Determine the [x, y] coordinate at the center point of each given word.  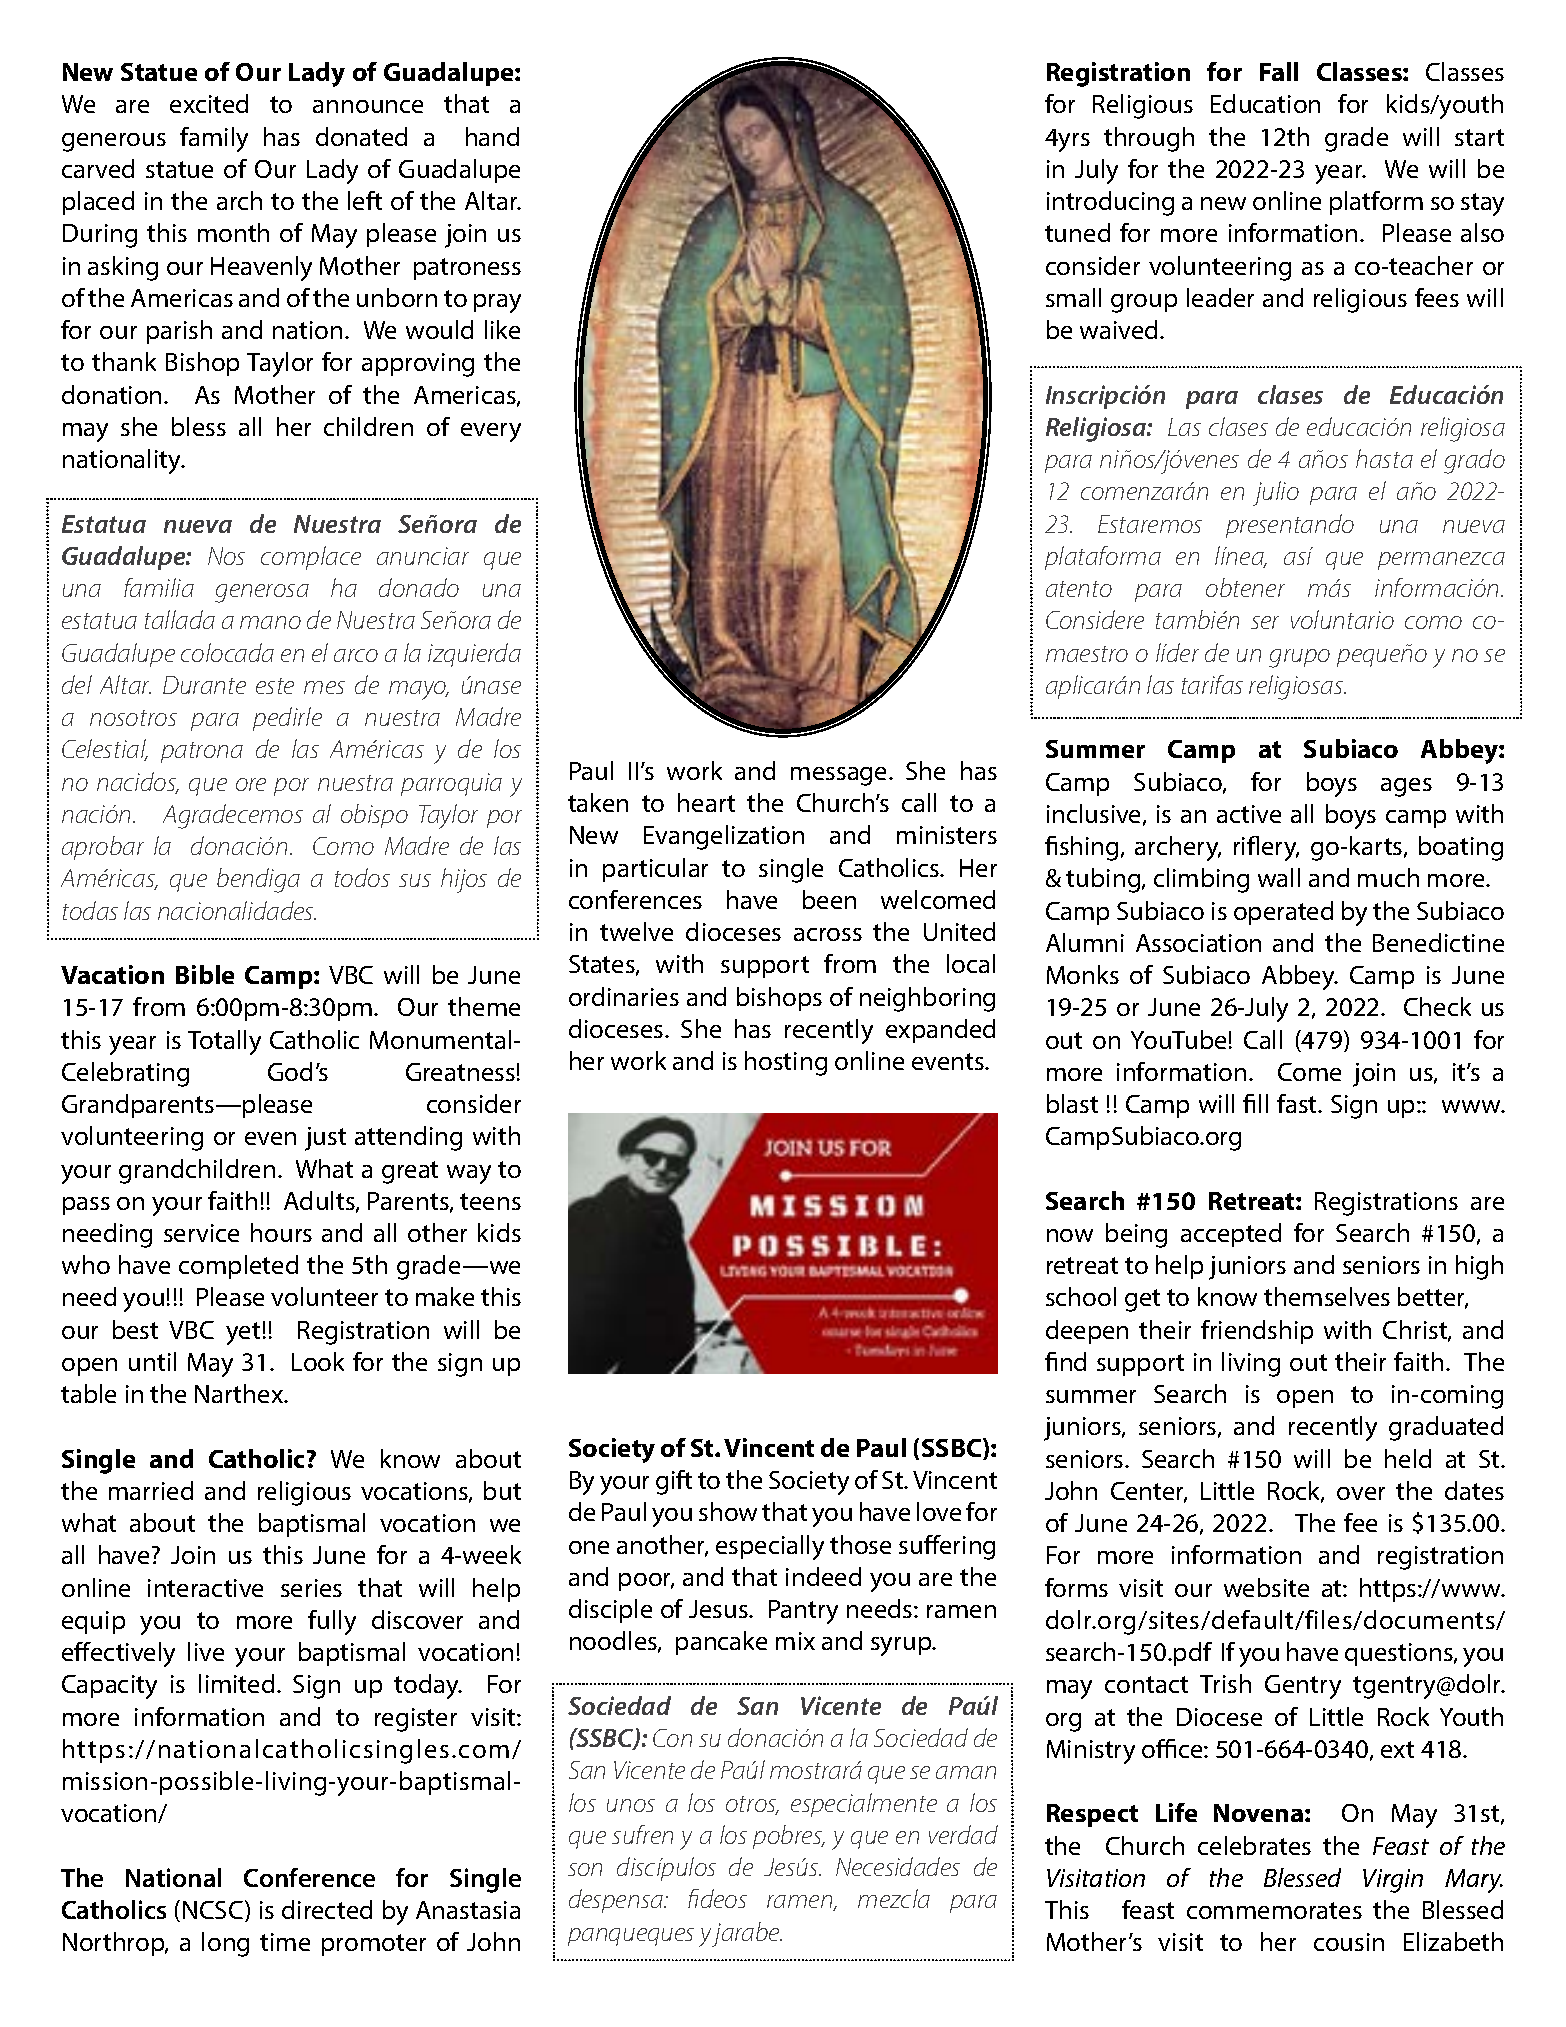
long [225, 1944]
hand [492, 136]
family [214, 139]
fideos [717, 1898]
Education [1265, 103]
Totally [224, 1042]
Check [1437, 1006]
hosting [786, 1063]
